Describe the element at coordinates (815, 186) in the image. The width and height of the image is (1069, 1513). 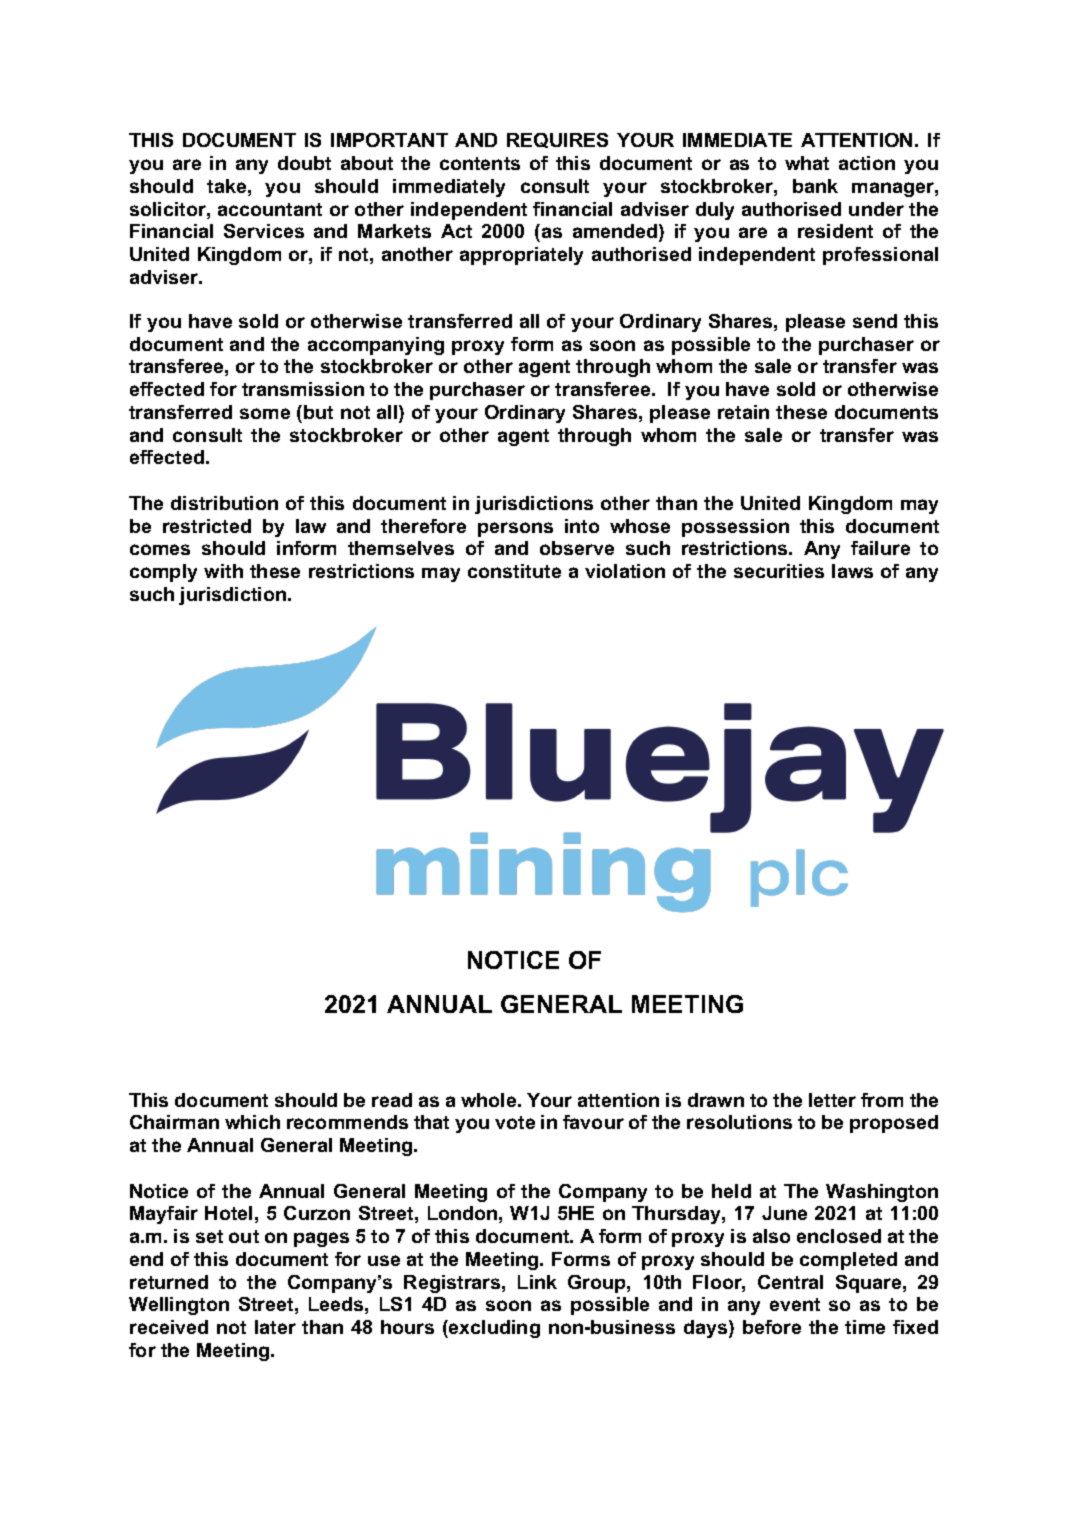
I see `bank` at that location.
